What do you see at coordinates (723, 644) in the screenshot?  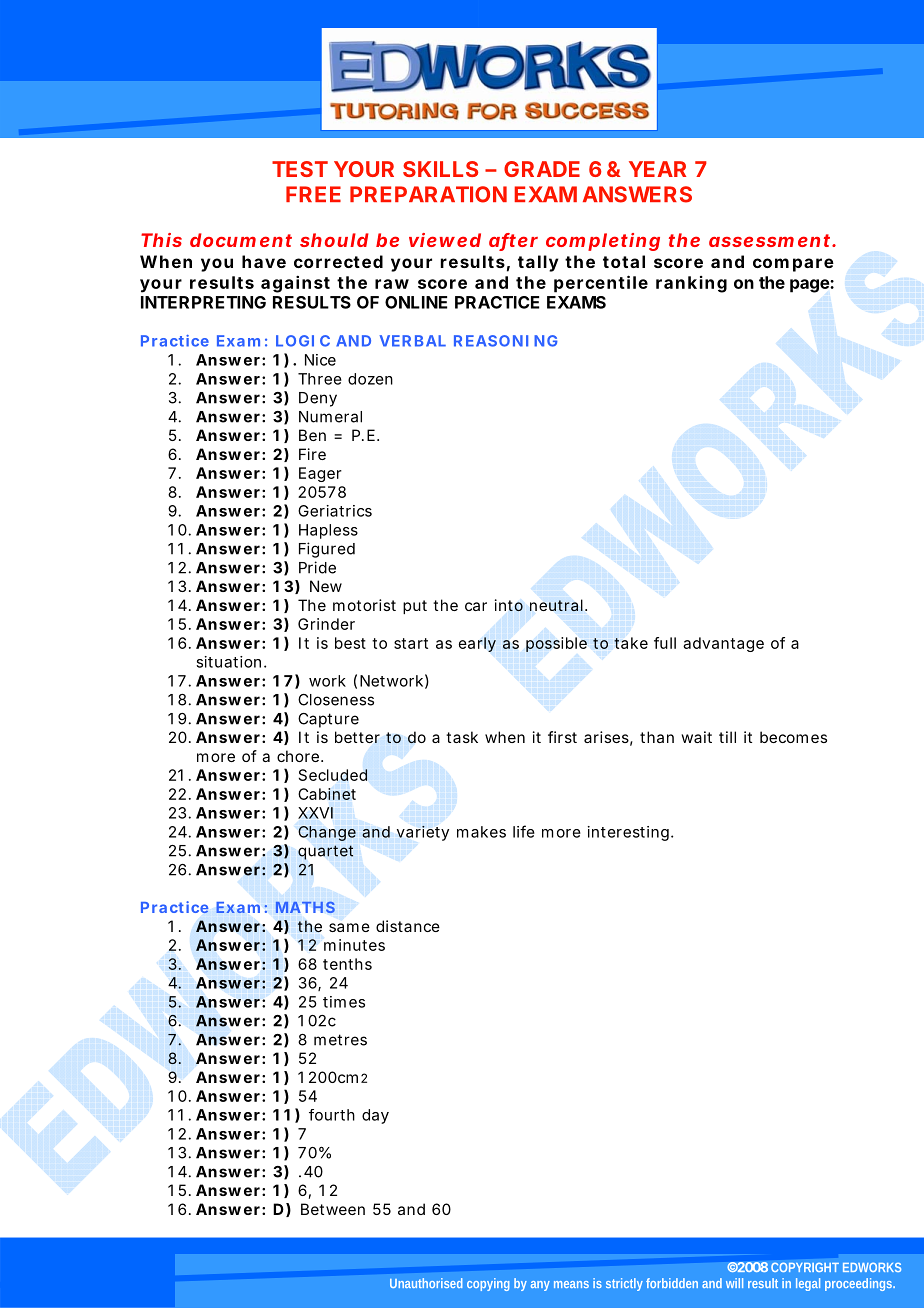 I see `advantage` at bounding box center [723, 644].
